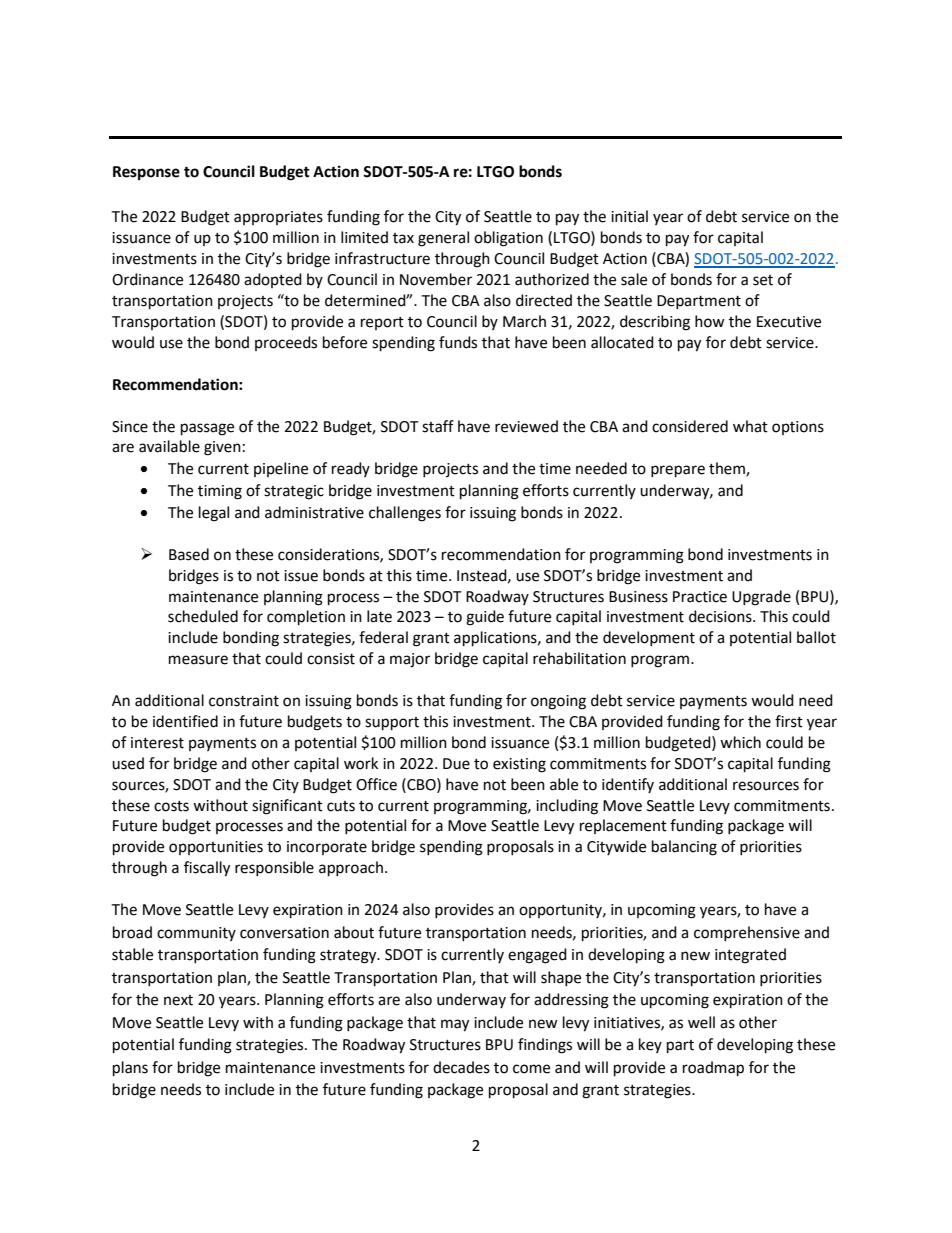 The height and width of the page is (1233, 952). I want to click on guide, so click(485, 618).
